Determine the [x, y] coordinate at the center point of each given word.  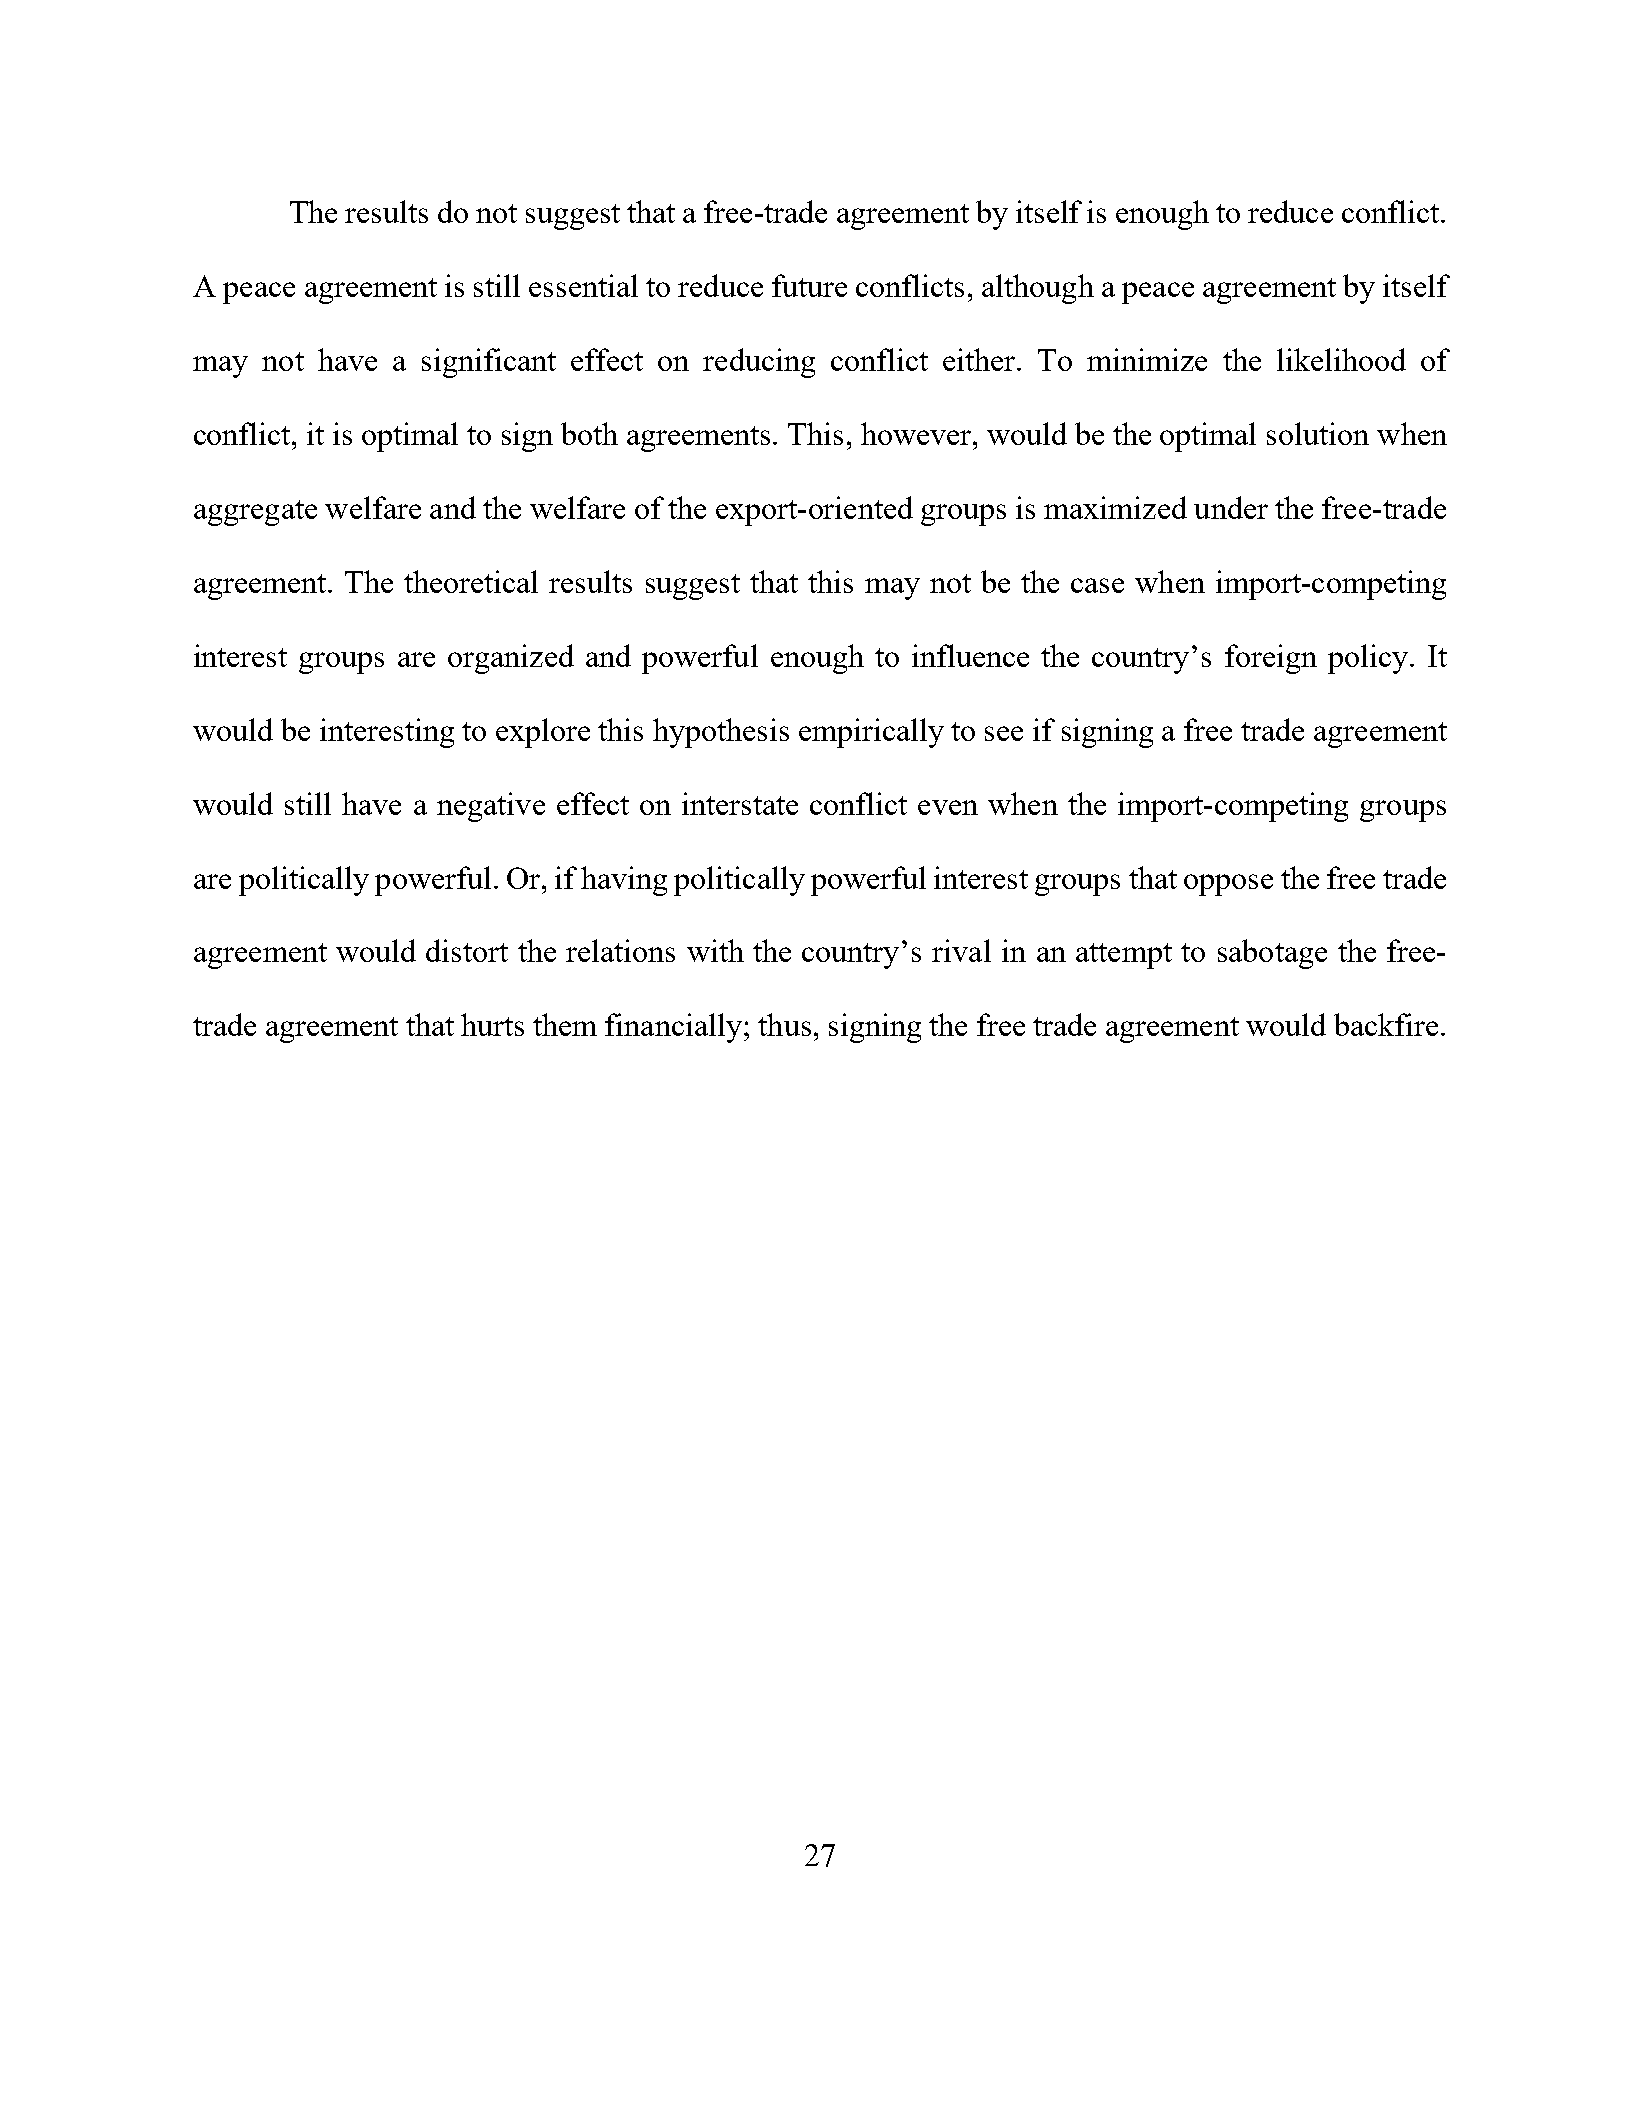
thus [784, 1024]
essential [583, 285]
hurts [492, 1024]
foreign [1271, 659]
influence [970, 655]
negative [491, 807]
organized [511, 659]
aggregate [255, 513]
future [809, 285]
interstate [740, 803]
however [917, 433]
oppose [1228, 885]
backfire [1386, 1024]
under [1231, 507]
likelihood [1341, 359]
